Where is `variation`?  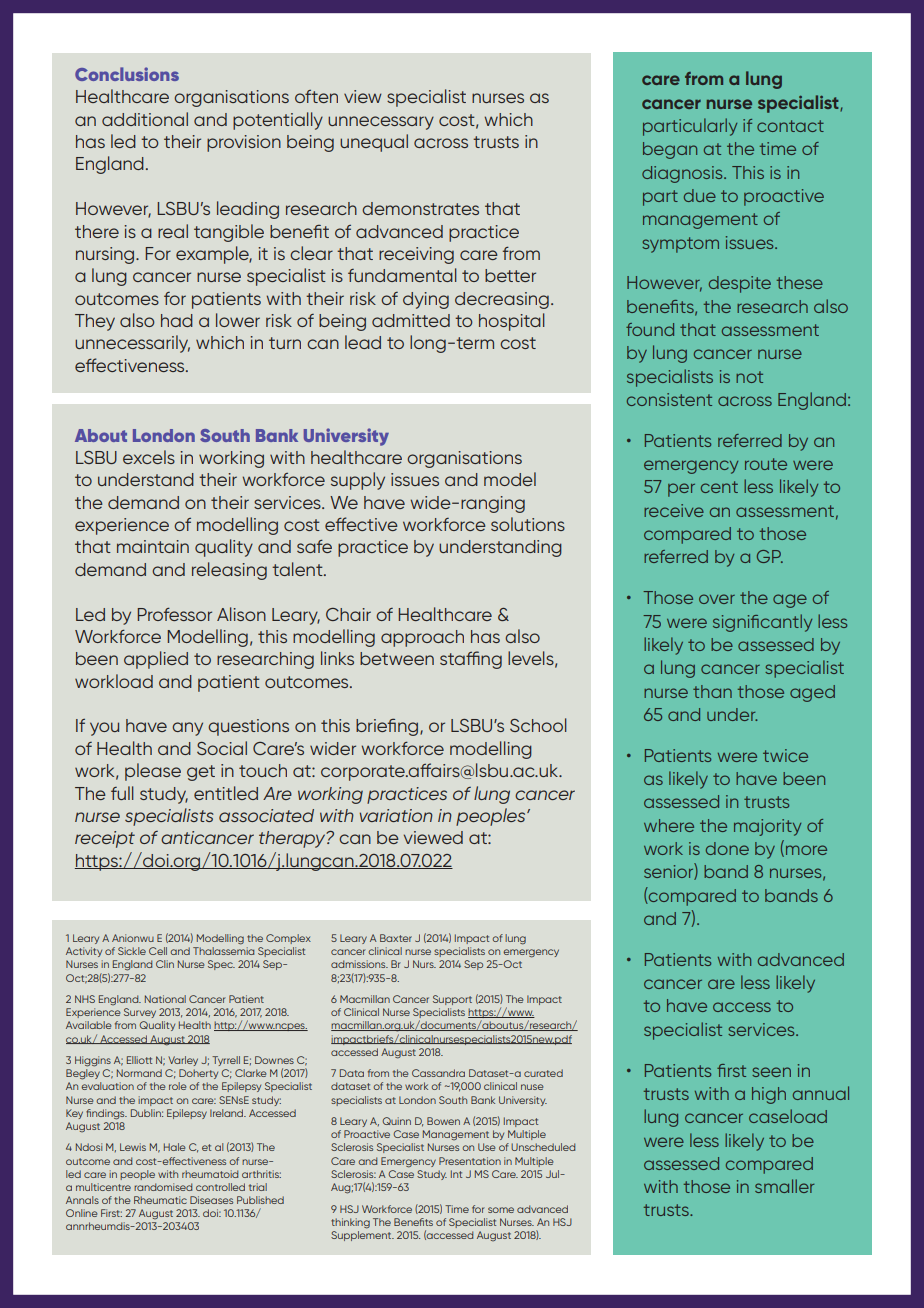
variation is located at coordinates (396, 815).
